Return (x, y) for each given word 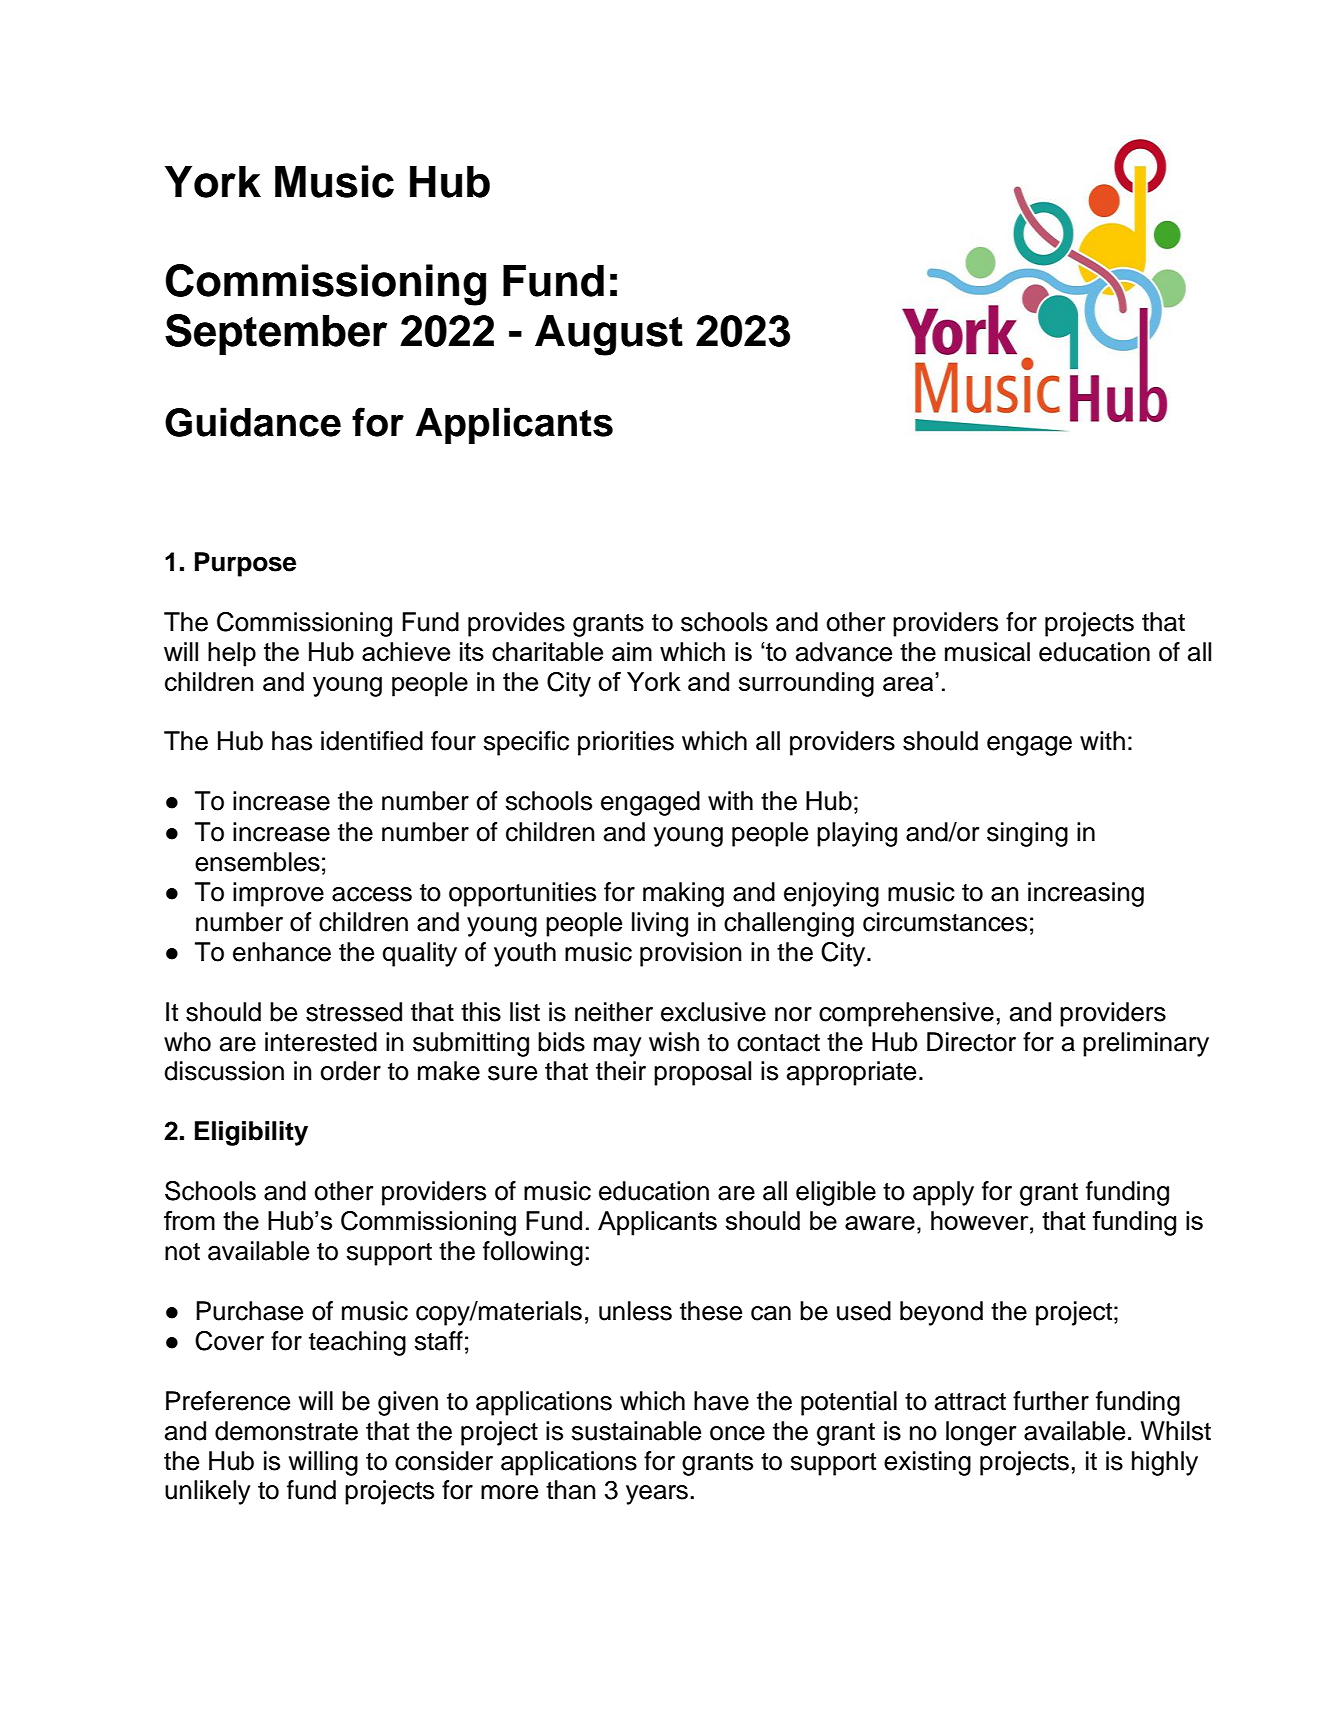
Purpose (245, 564)
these (711, 1311)
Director (971, 1042)
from (189, 1220)
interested (321, 1042)
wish (674, 1042)
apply (943, 1193)
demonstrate (286, 1431)
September (276, 334)
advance (844, 652)
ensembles (257, 862)
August (609, 335)
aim (632, 651)
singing (1027, 834)
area (909, 682)
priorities (626, 743)
